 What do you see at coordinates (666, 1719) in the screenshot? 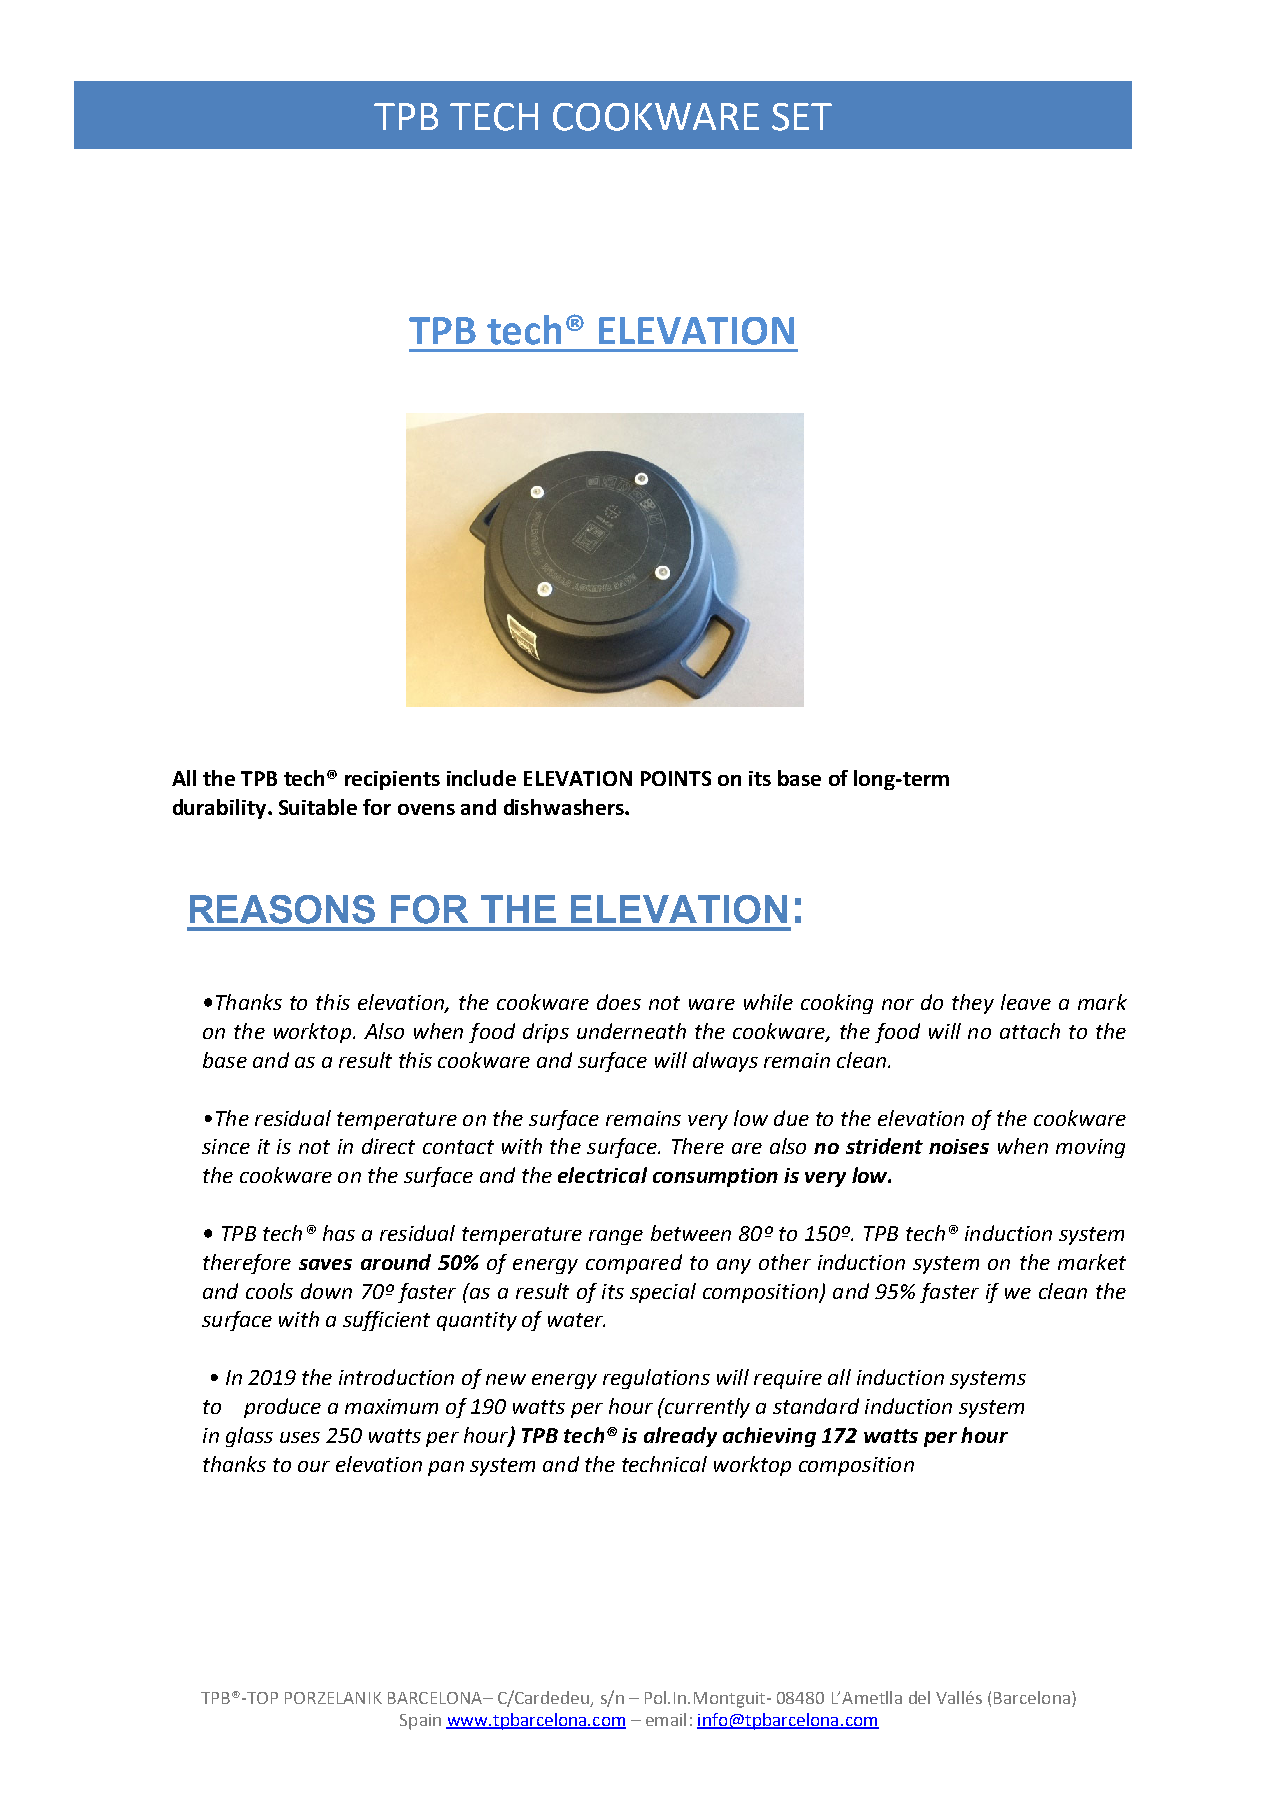
I see `email` at bounding box center [666, 1719].
